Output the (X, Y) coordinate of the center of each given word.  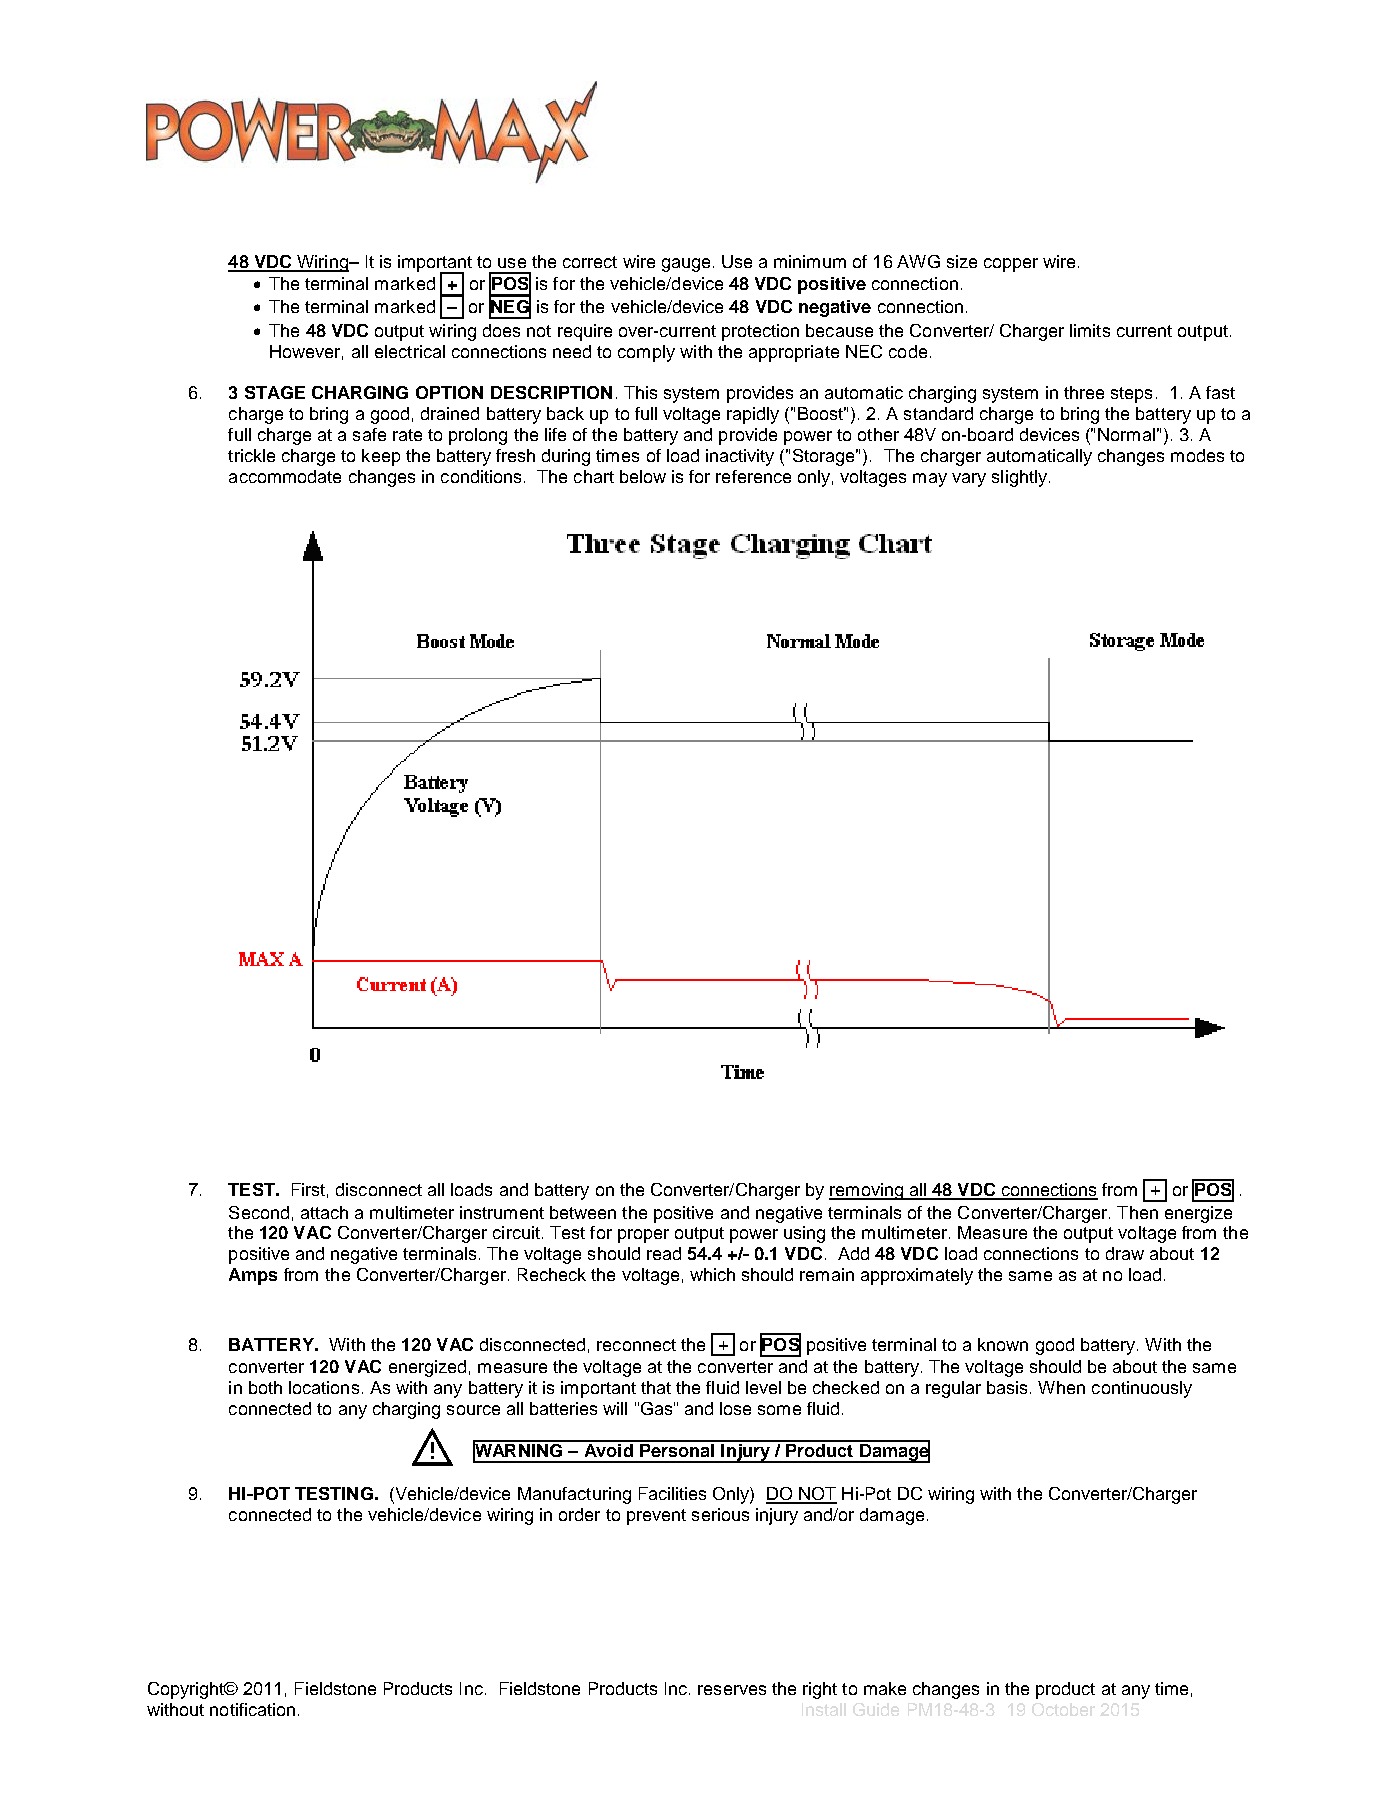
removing (867, 1191)
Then (1137, 1212)
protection (760, 332)
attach (324, 1212)
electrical (410, 351)
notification (252, 1709)
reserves (732, 1690)
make (885, 1688)
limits (1090, 330)
